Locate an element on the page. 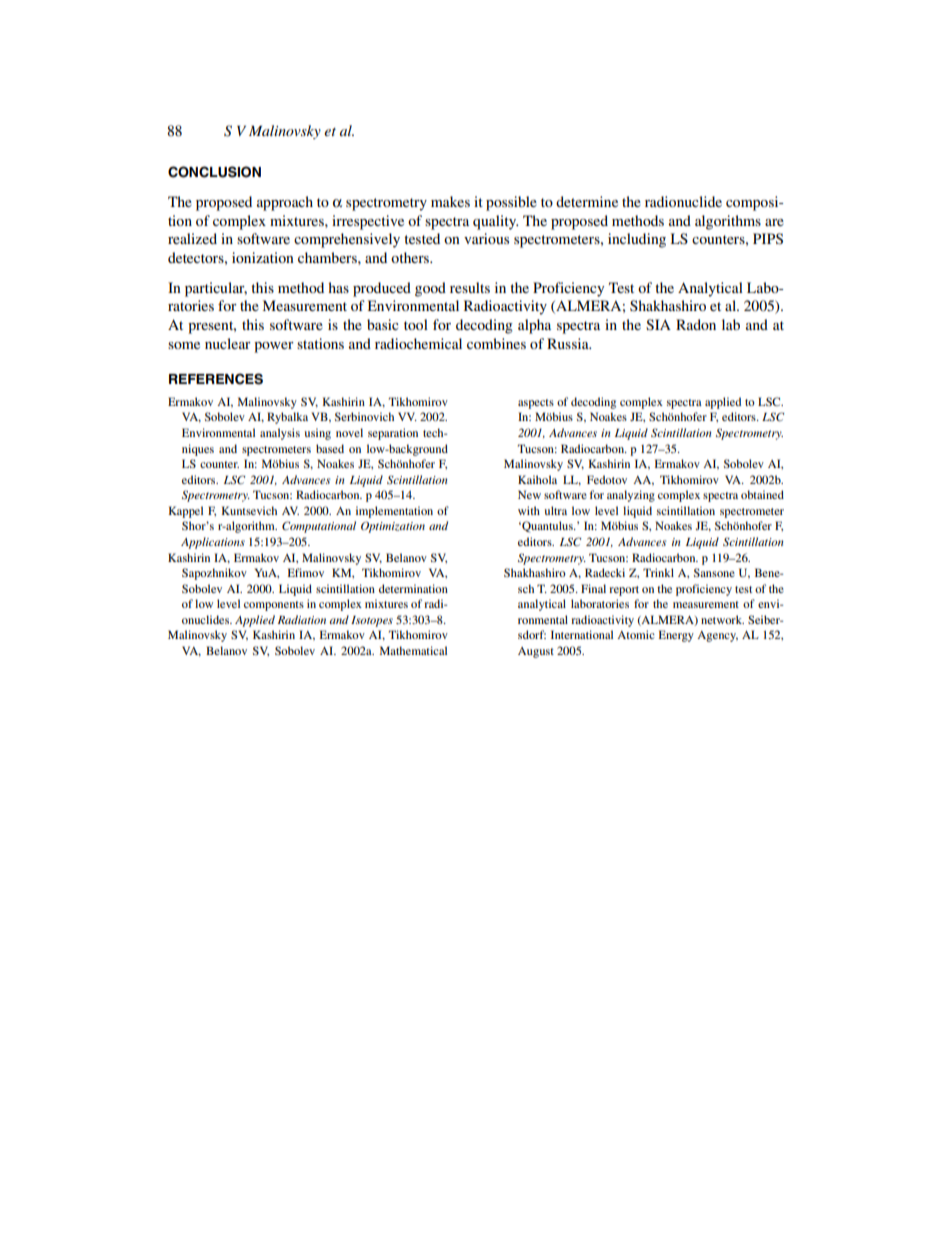 The height and width of the page is (1233, 952). makes is located at coordinates (450, 201).
